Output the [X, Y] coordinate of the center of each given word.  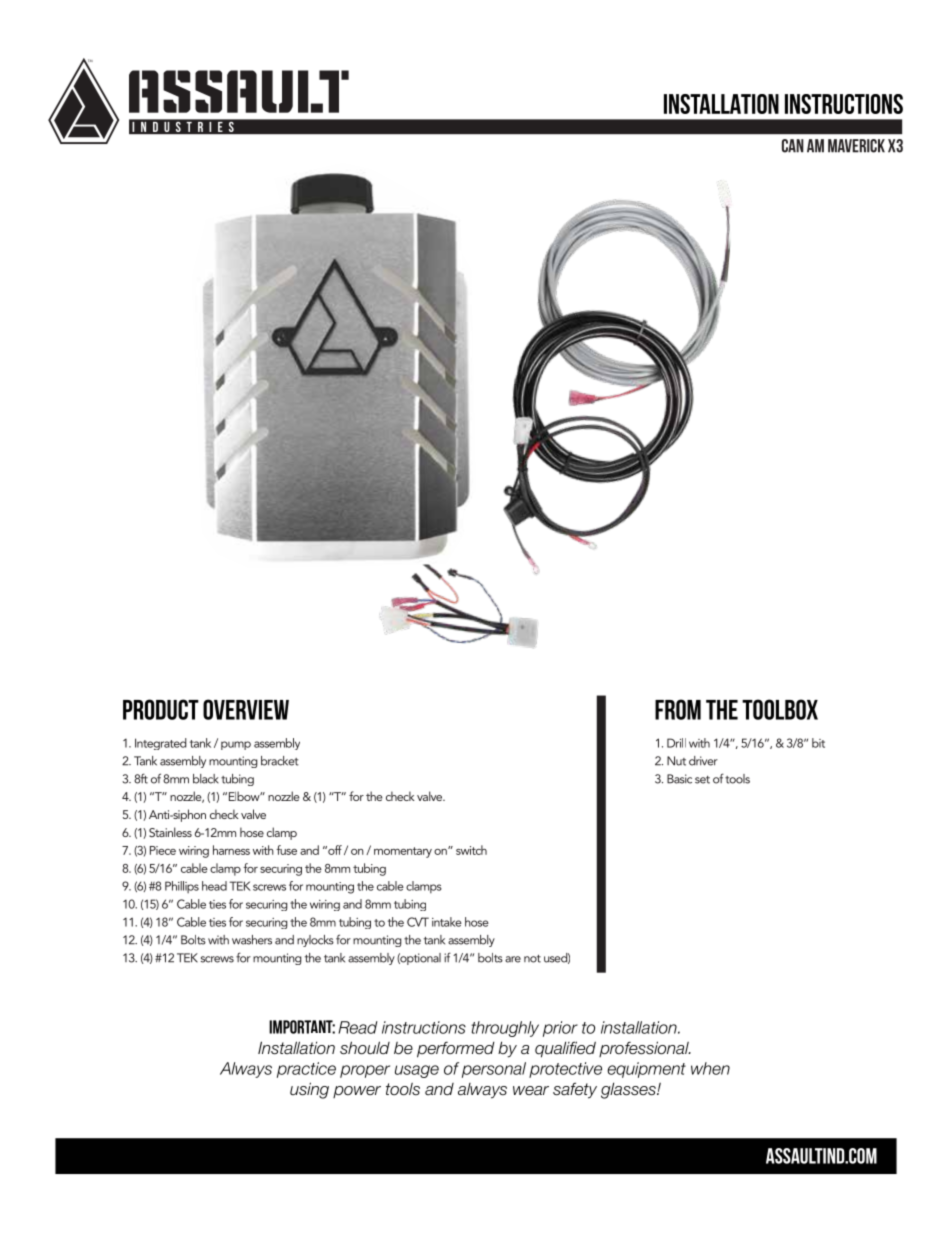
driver [703, 761]
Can [793, 146]
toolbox [780, 709]
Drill [676, 743]
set [702, 780]
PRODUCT [161, 709]
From [678, 709]
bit [818, 743]
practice [306, 1070]
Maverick [856, 146]
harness [231, 850]
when [710, 1068]
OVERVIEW [246, 709]
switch [471, 850]
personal [494, 1070]
